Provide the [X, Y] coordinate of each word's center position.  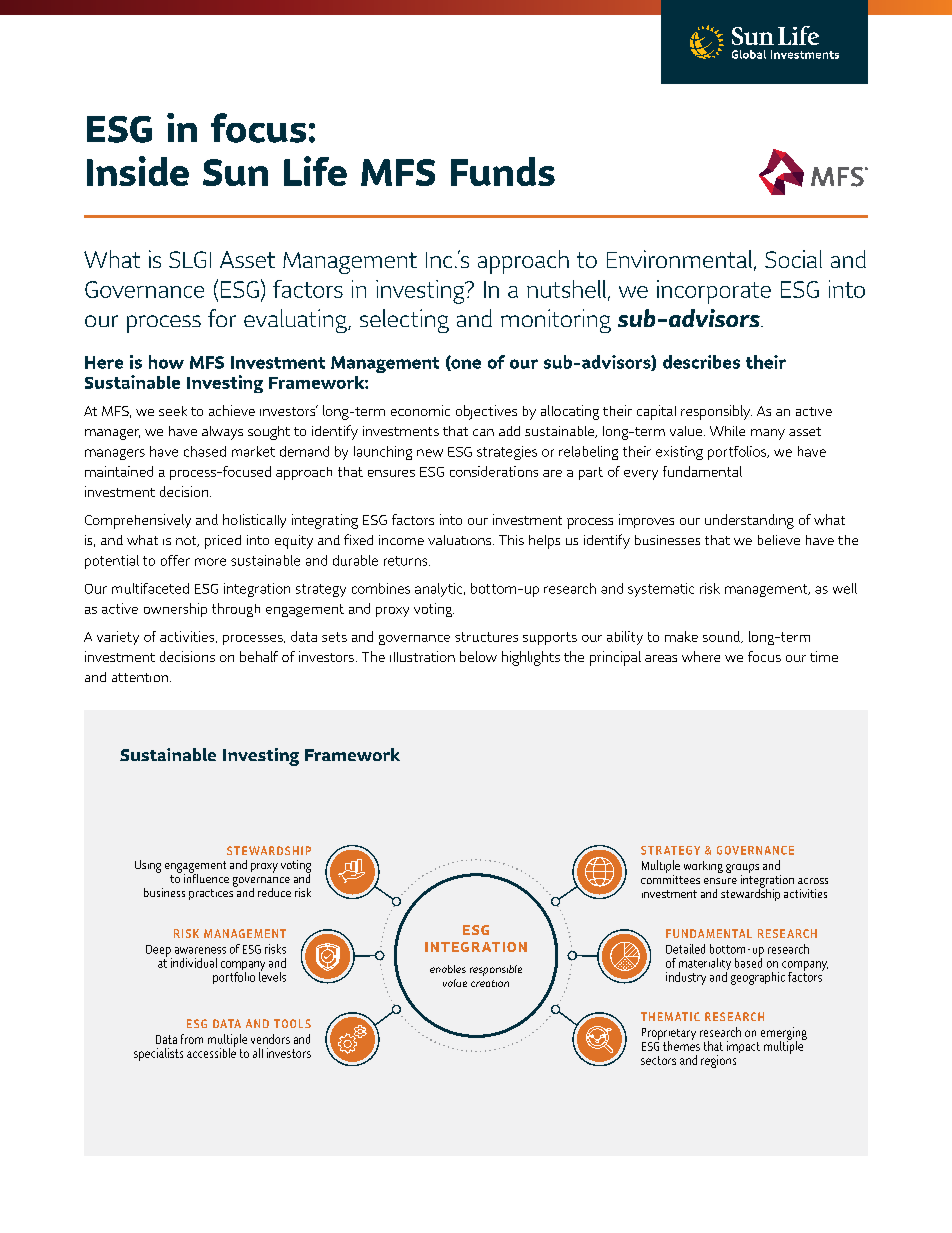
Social [793, 259]
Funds [503, 171]
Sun [235, 172]
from [192, 1039]
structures [486, 637]
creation [490, 983]
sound [722, 637]
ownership [175, 610]
